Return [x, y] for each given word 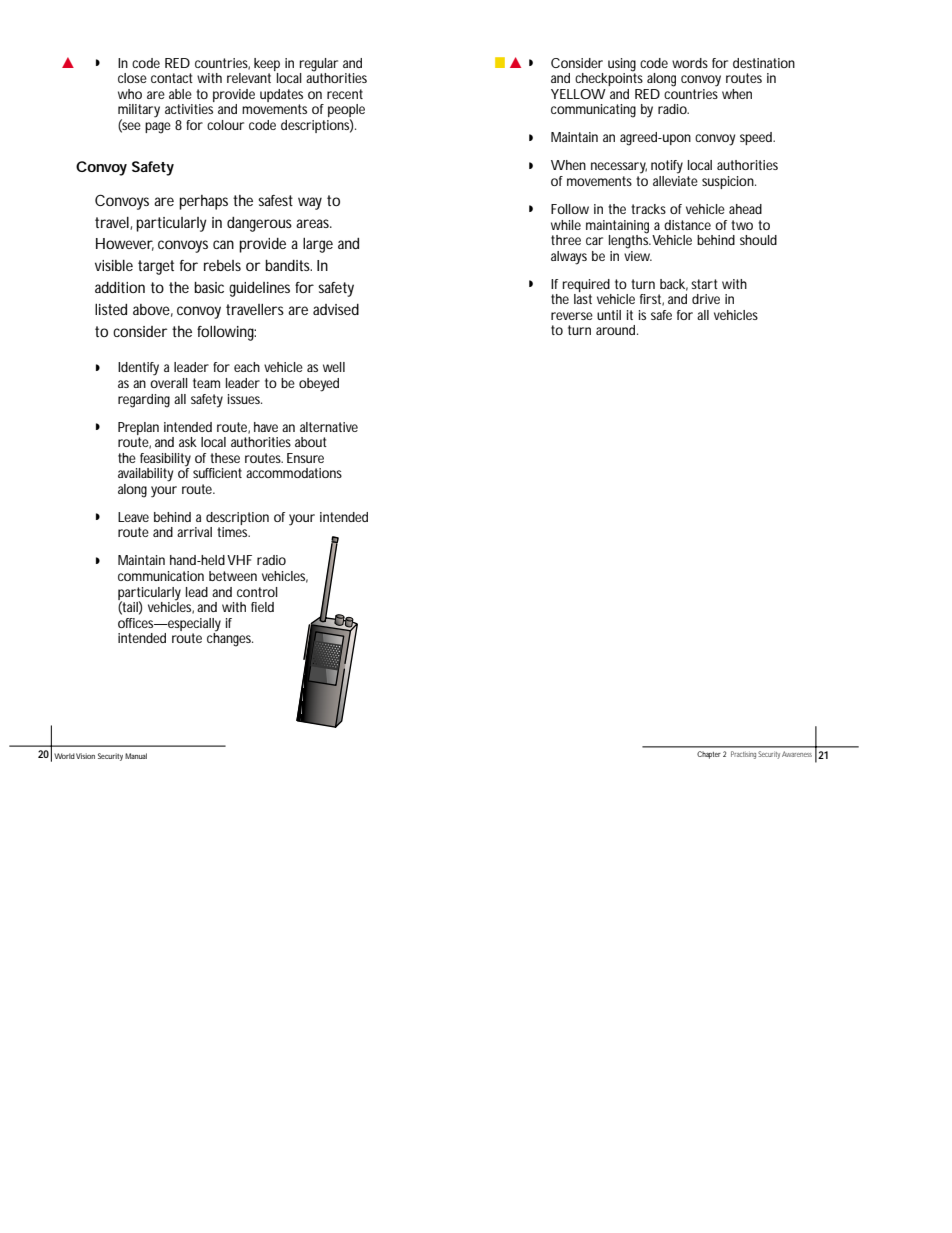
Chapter [709, 755]
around [615, 330]
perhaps [203, 202]
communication [161, 576]
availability [145, 475]
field [262, 607]
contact [172, 78]
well [334, 367]
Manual [136, 756]
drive [706, 299]
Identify [138, 369]
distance [687, 225]
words [690, 63]
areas [314, 223]
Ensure [305, 458]
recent [345, 94]
